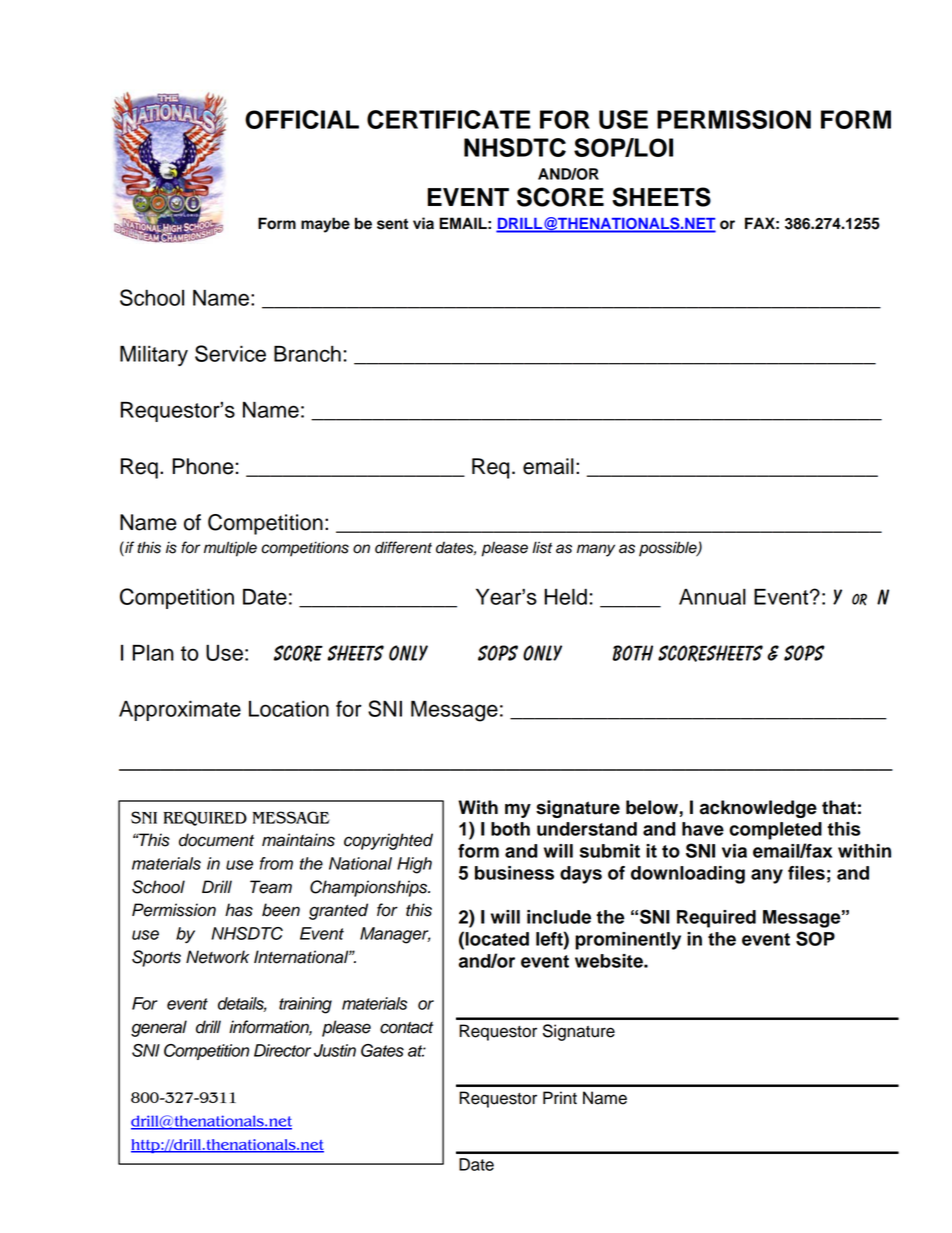 This screenshot has height=1233, width=952. What do you see at coordinates (302, 119) in the screenshot?
I see `OFFICIAL` at bounding box center [302, 119].
